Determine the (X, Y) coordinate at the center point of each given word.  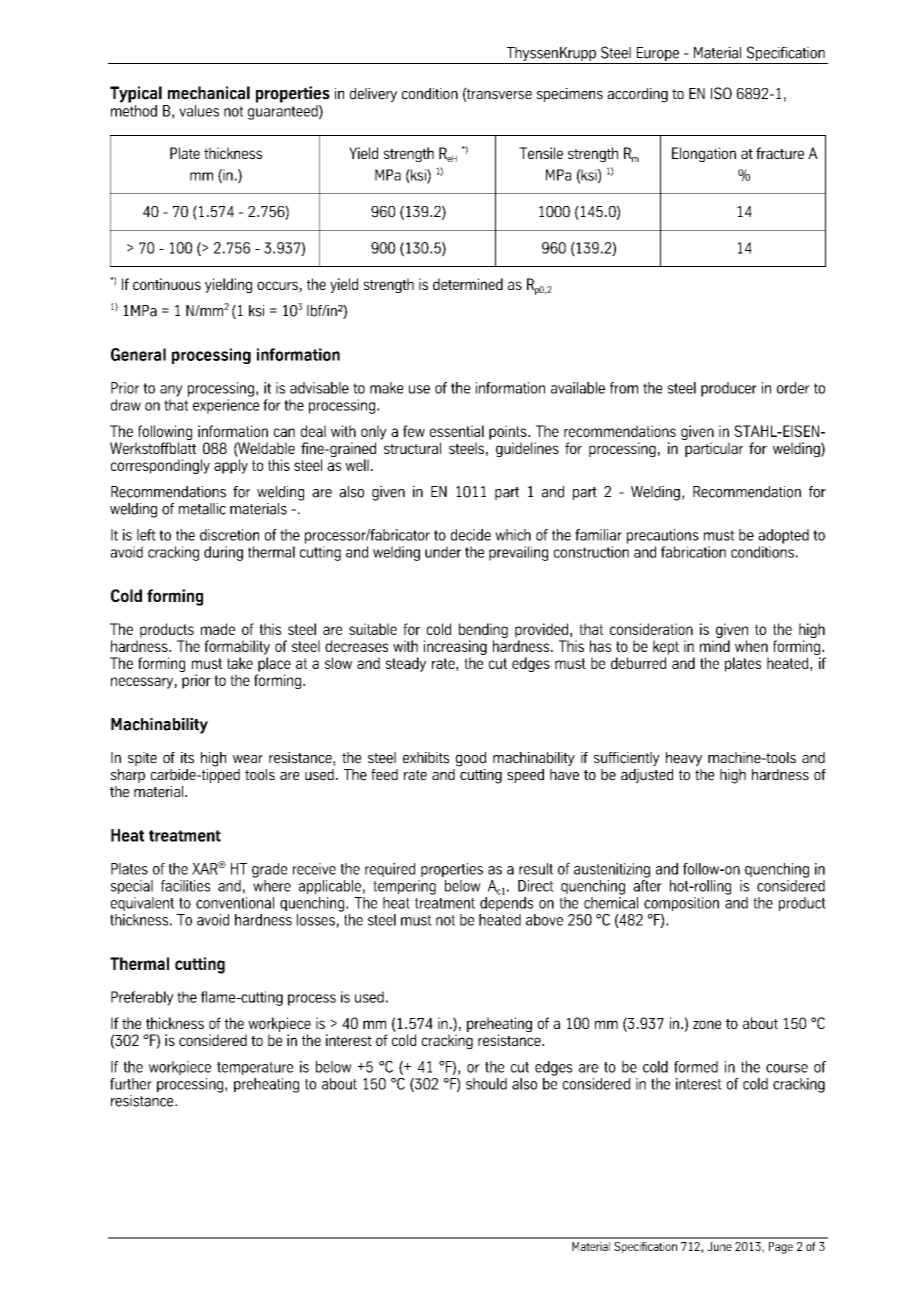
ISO (721, 93)
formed (696, 1067)
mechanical (209, 93)
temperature (255, 1068)
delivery (373, 95)
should (486, 1084)
